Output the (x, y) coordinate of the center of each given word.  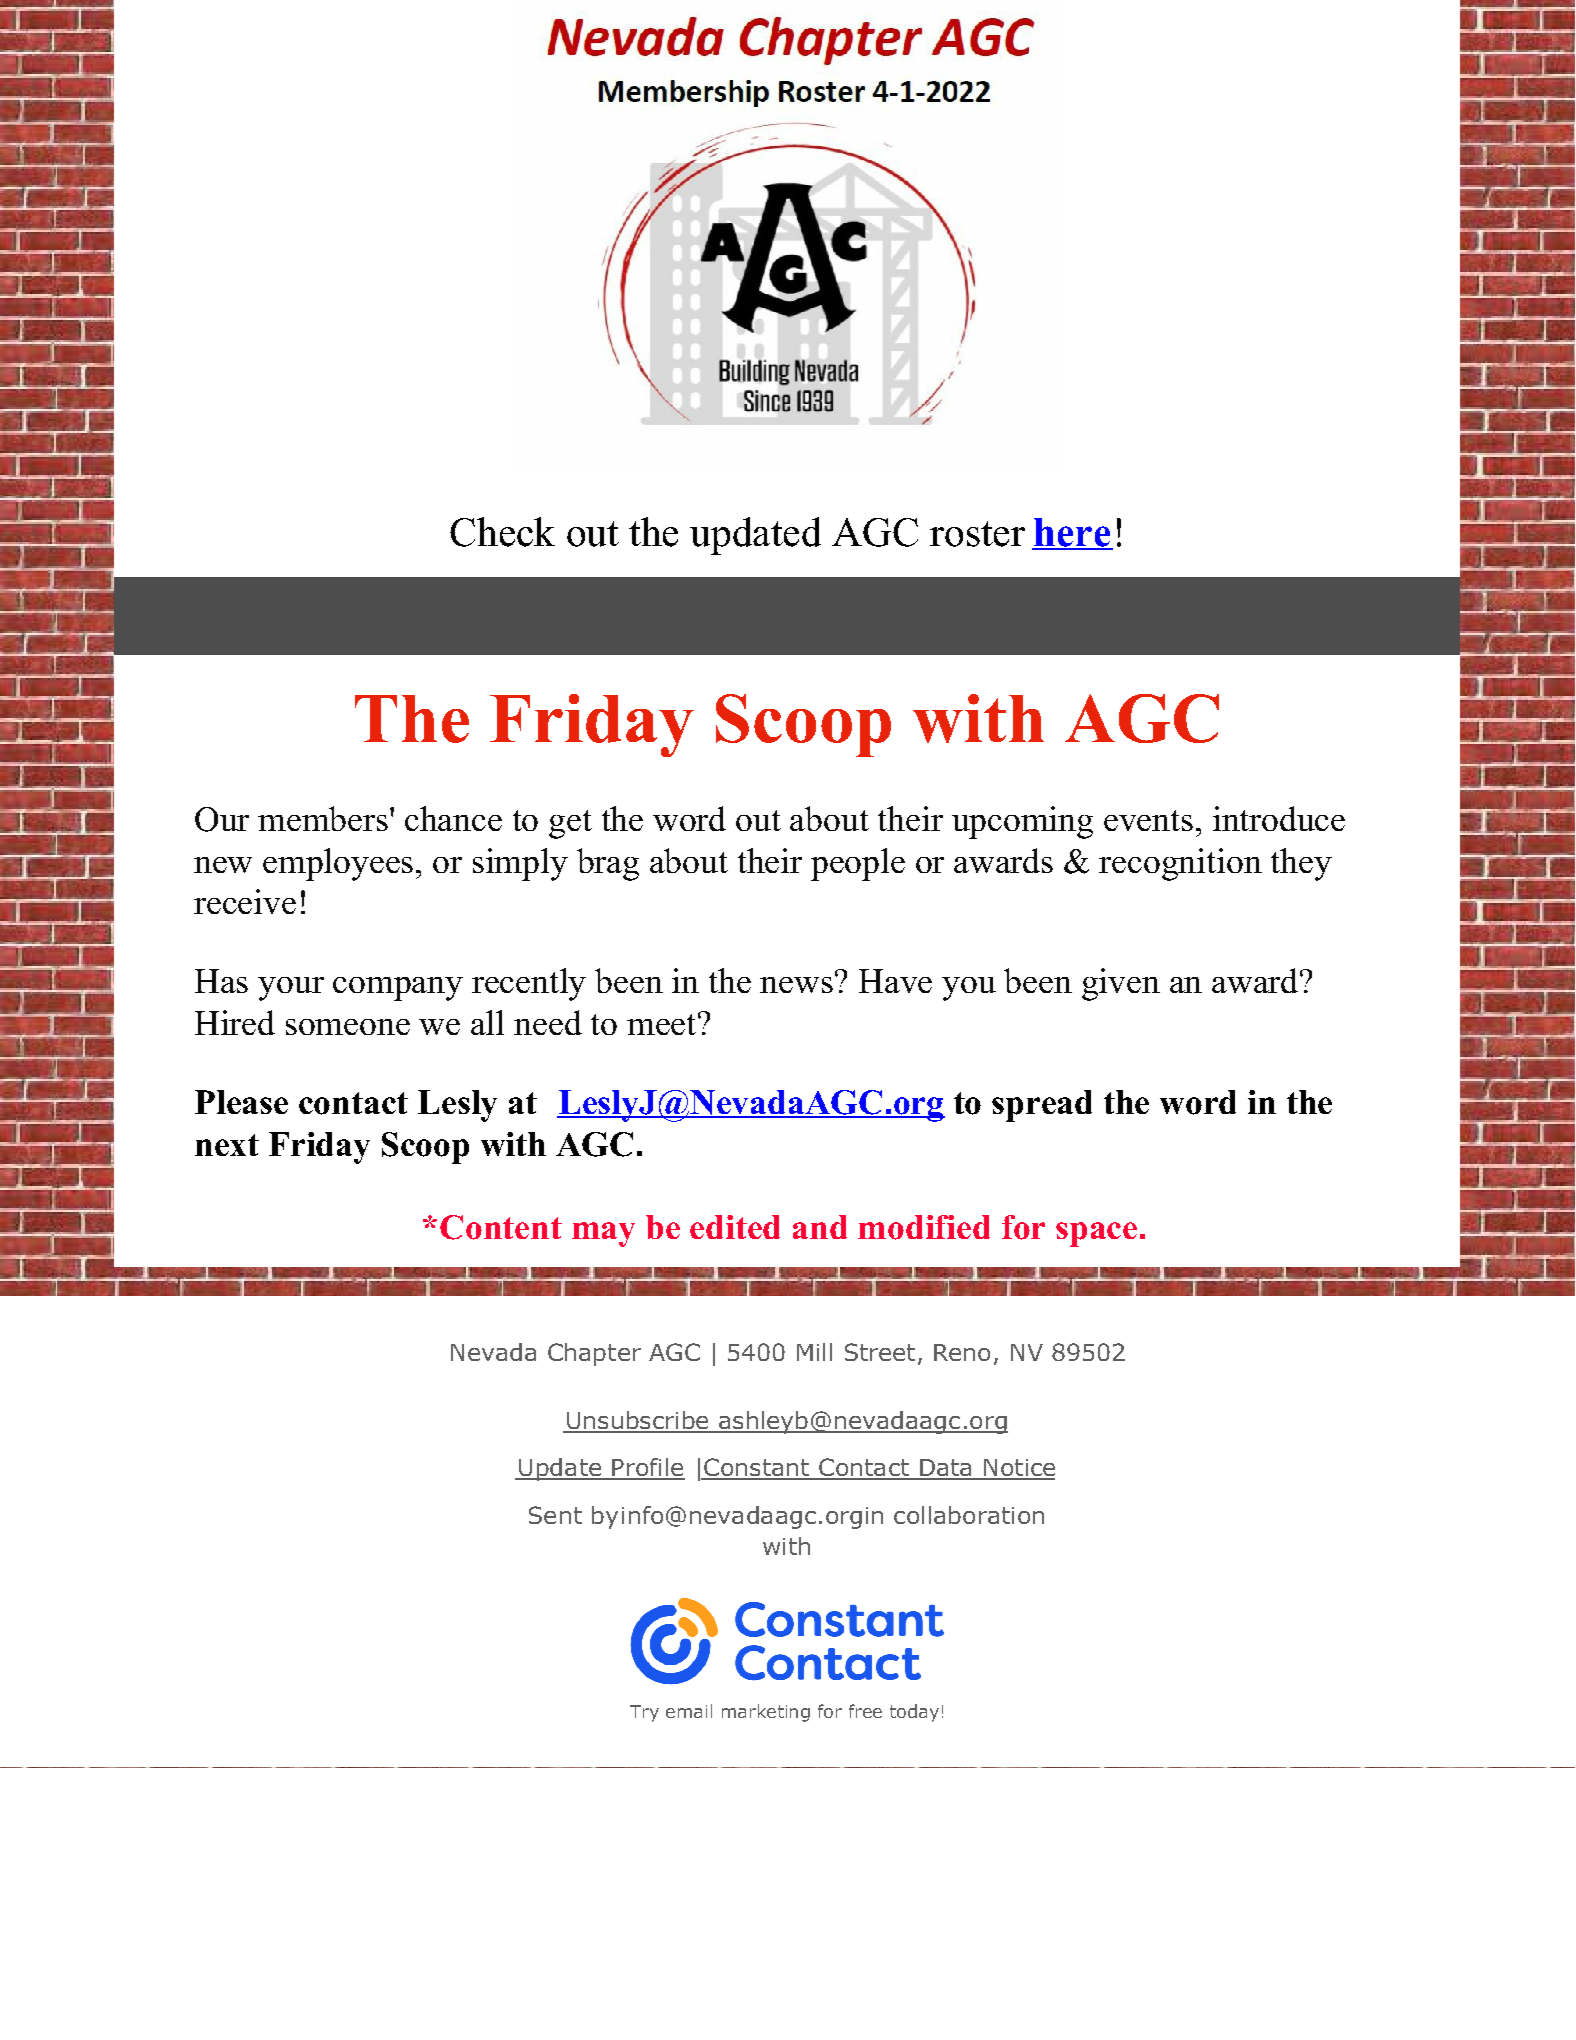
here (1072, 533)
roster (977, 534)
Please (241, 1102)
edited (735, 1227)
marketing (766, 1713)
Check (502, 532)
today (914, 1713)
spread (1042, 1106)
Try (644, 1713)
